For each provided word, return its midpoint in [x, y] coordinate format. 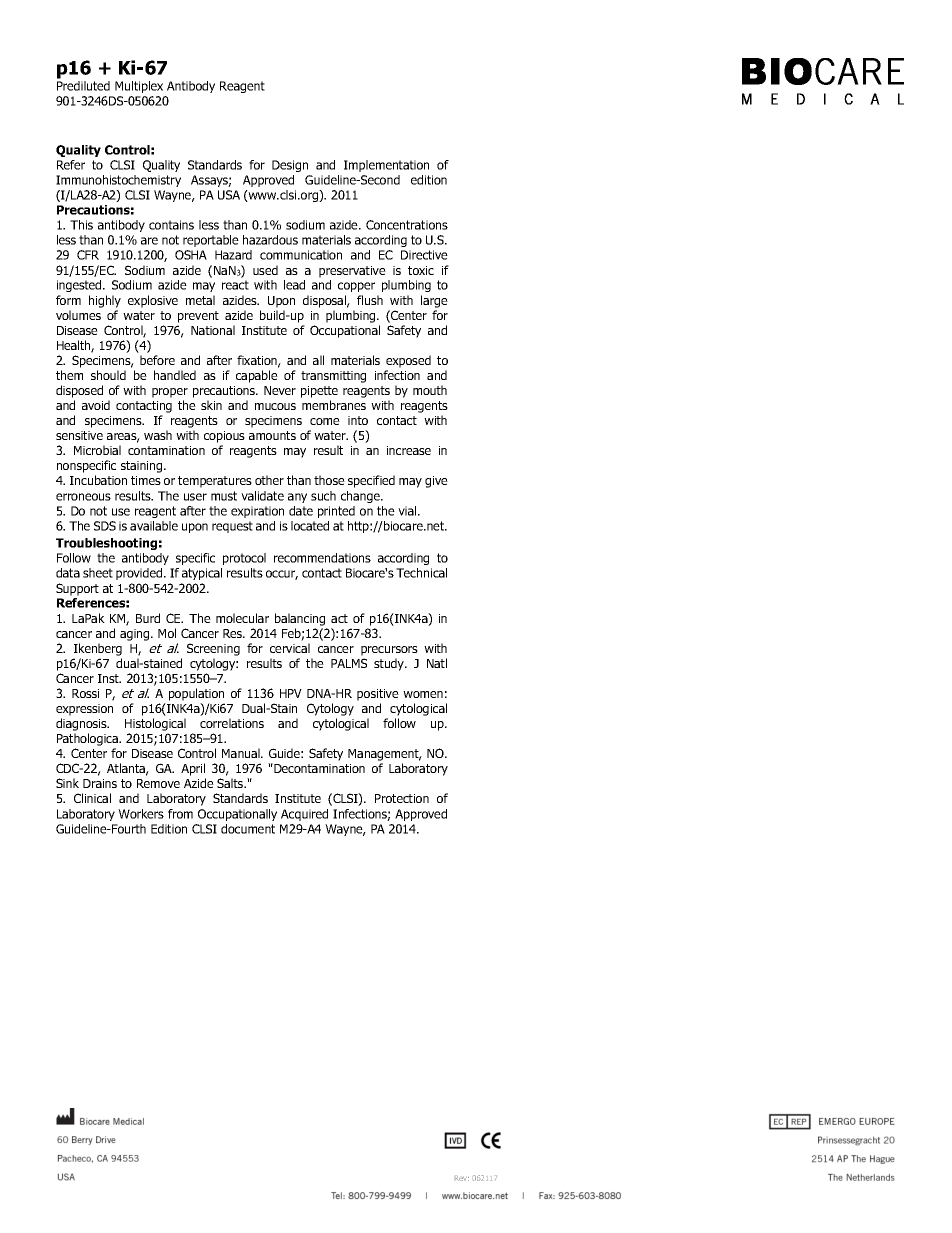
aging [136, 635]
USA [229, 195]
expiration [257, 512]
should [108, 375]
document [248, 829]
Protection [402, 798]
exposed [408, 361]
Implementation [386, 166]
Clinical [92, 798]
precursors [389, 651]
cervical [290, 648]
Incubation [98, 480]
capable [257, 376]
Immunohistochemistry [118, 181]
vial [408, 511]
